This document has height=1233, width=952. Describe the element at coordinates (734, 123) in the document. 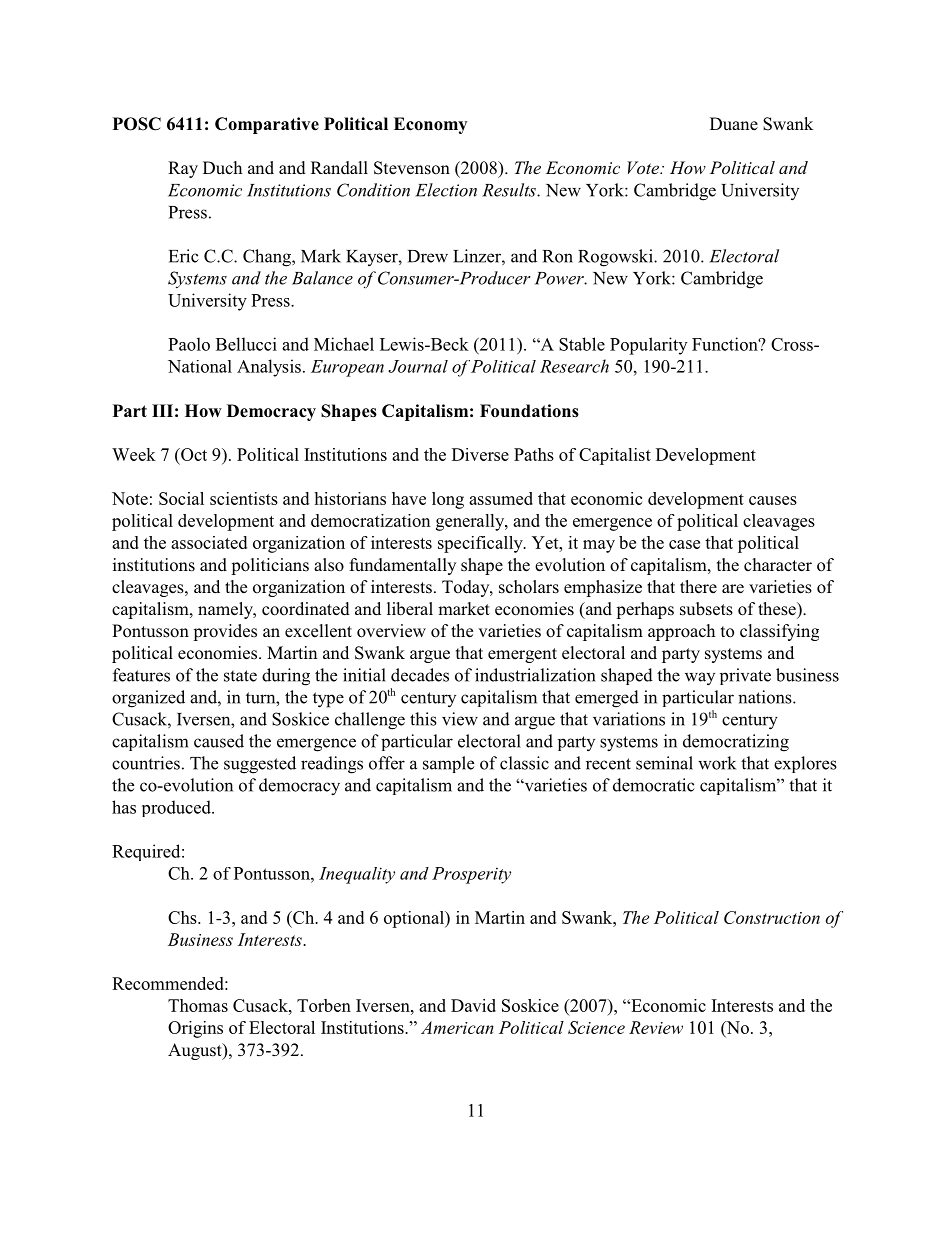

I see `Duane` at that location.
